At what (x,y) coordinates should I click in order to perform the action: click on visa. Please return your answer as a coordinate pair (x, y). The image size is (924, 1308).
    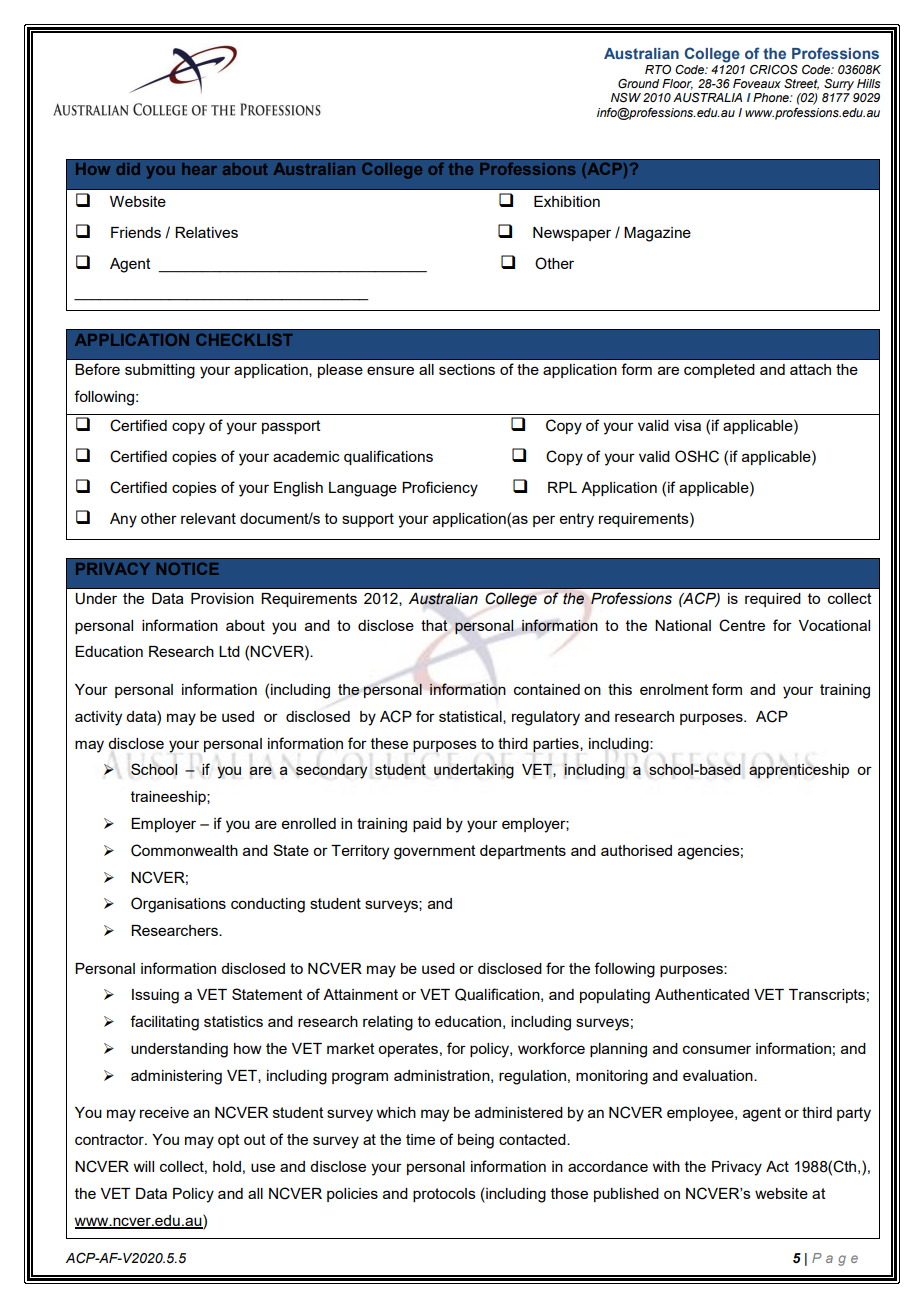
    Looking at the image, I should click on (687, 425).
